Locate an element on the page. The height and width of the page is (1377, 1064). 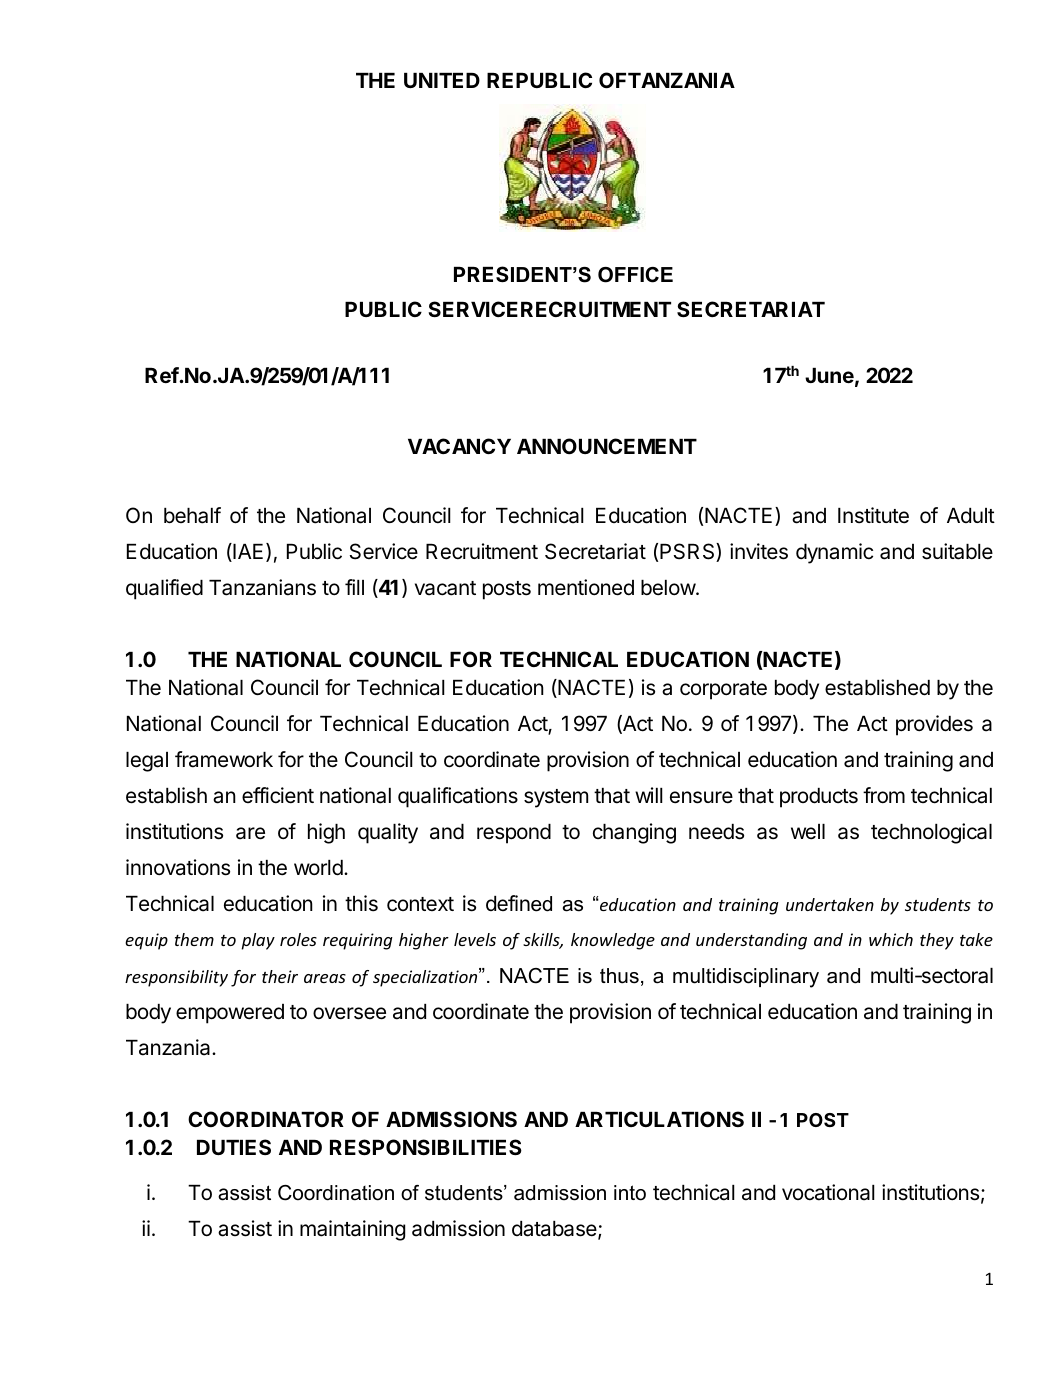
OFFICE is located at coordinates (635, 275).
